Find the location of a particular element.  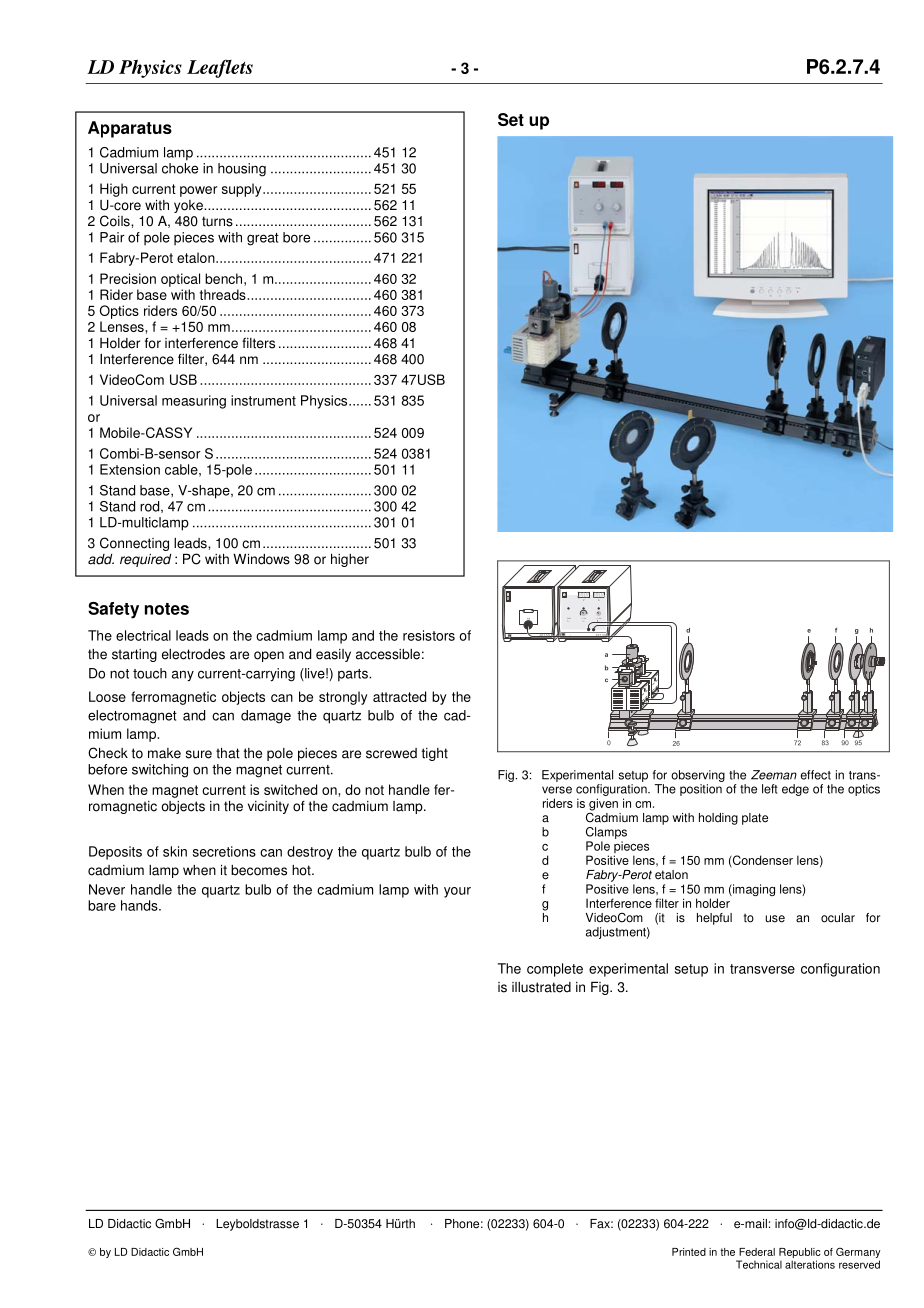

hands is located at coordinates (140, 905).
